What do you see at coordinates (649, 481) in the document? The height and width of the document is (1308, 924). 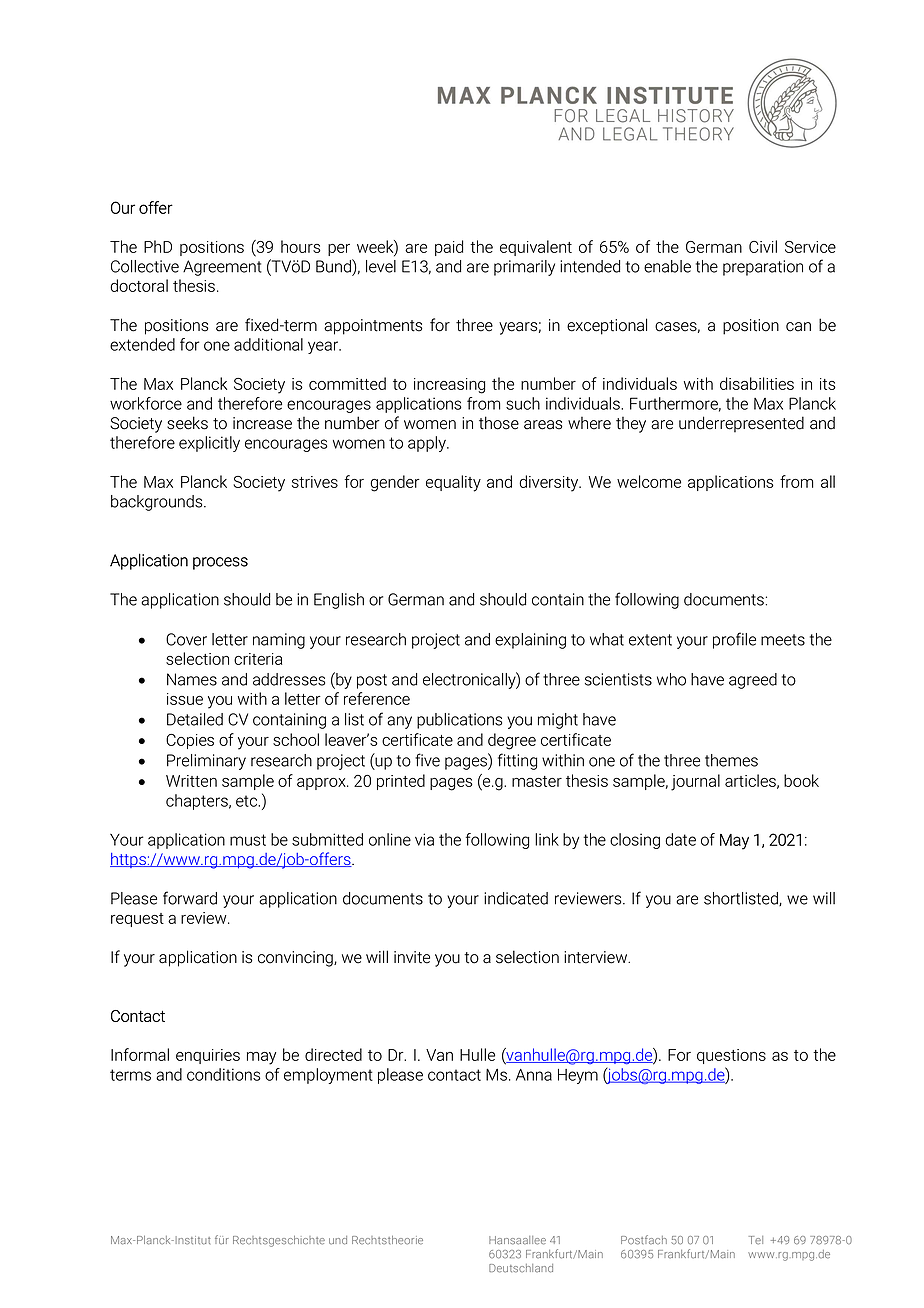 I see `welcome` at bounding box center [649, 481].
